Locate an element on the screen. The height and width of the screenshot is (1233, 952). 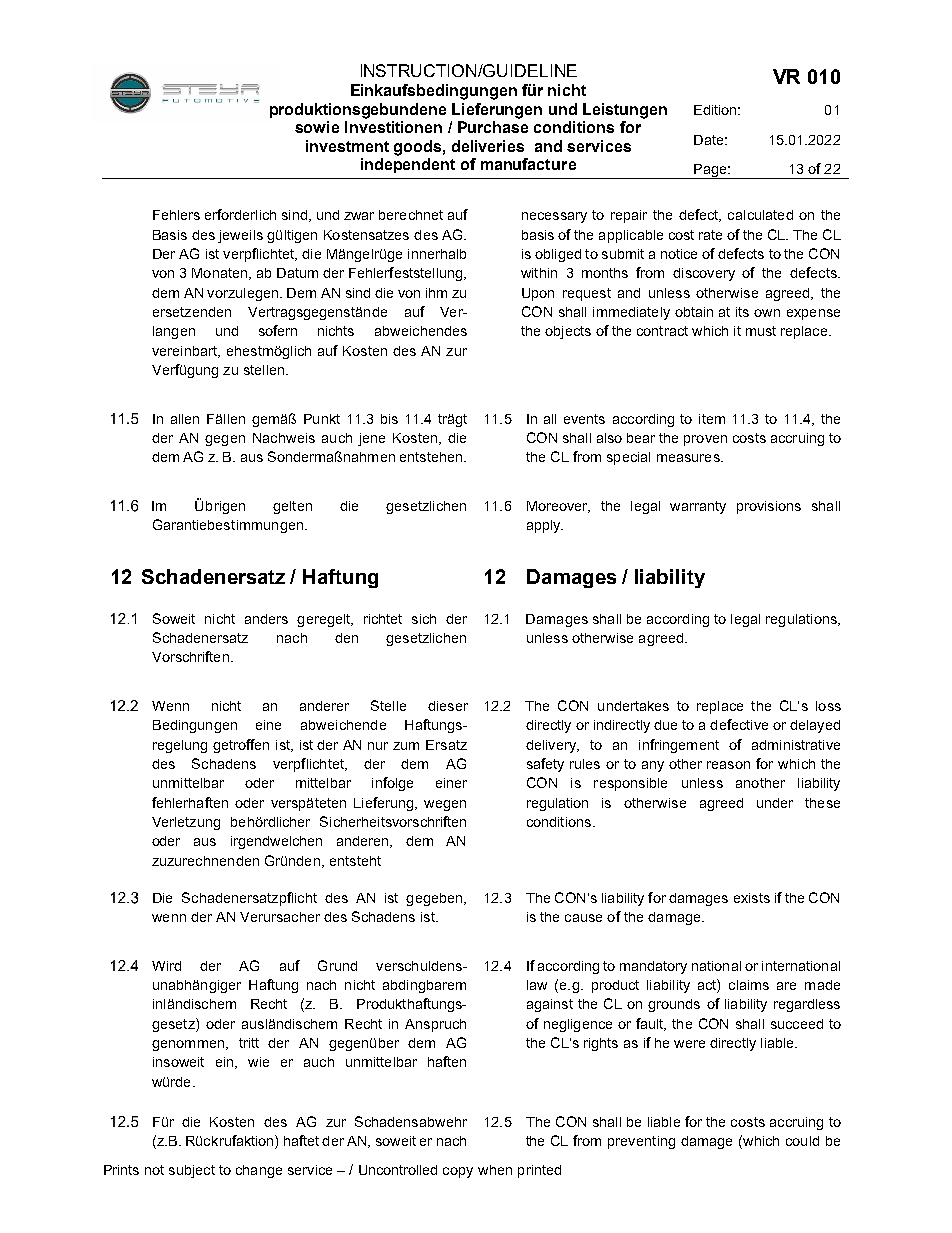
anderen is located at coordinates (364, 842).
